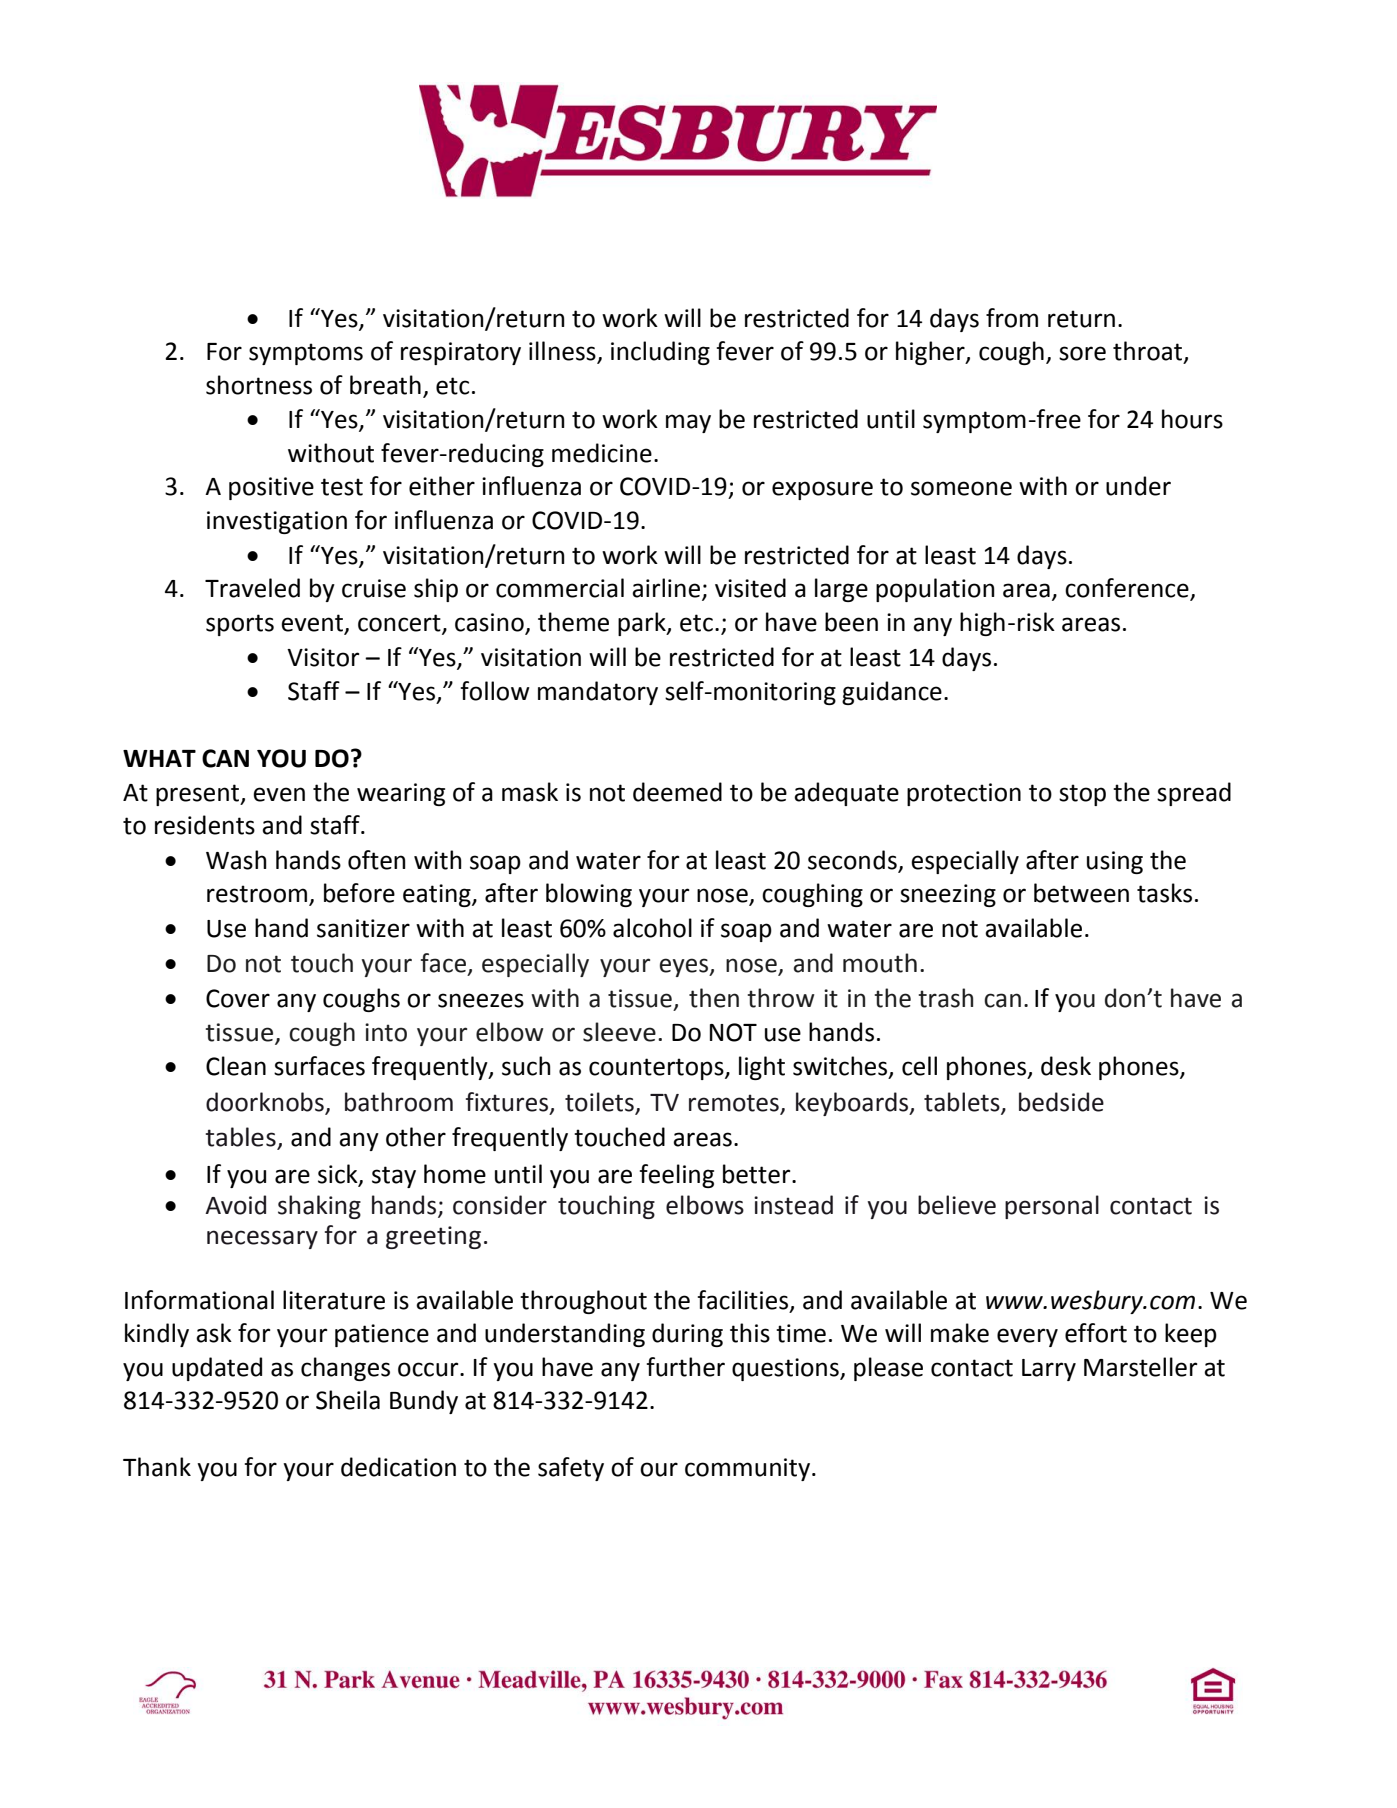 This page has width=1397, height=1808. Describe the element at coordinates (257, 894) in the page. I see `restroom` at that location.
